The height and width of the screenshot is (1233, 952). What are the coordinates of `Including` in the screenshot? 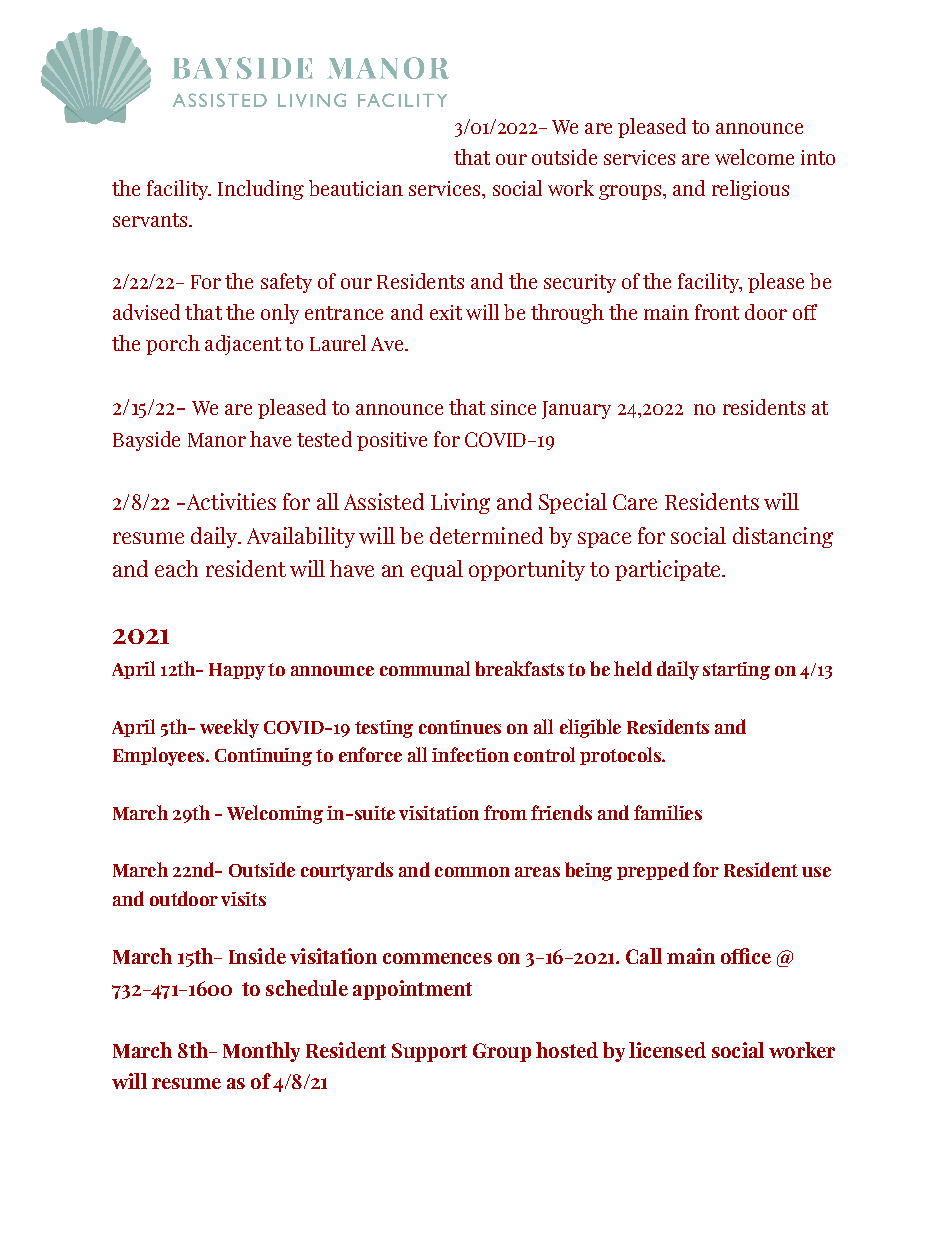 It's located at (261, 190).
